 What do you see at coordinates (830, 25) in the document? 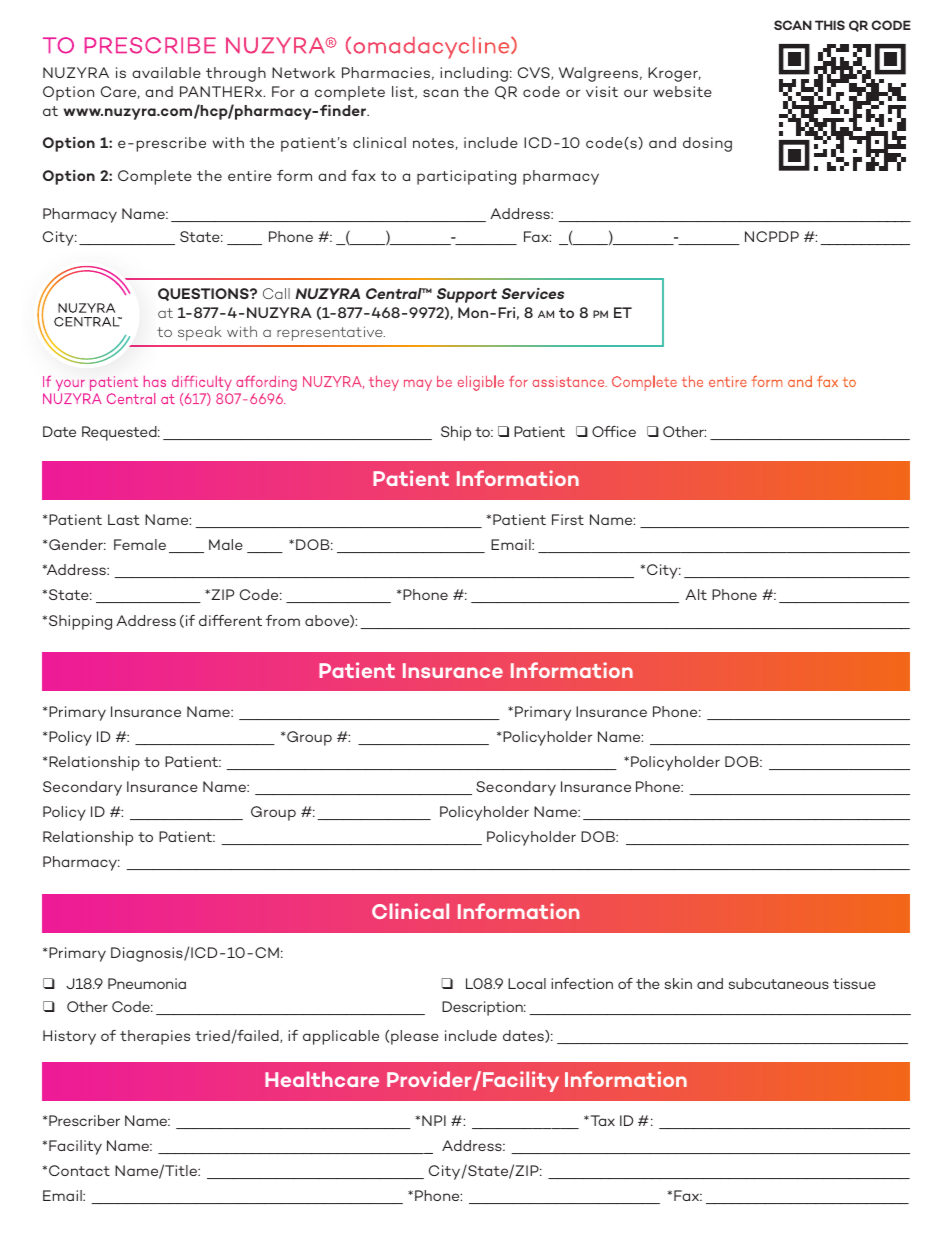
I see `THIS` at bounding box center [830, 25].
